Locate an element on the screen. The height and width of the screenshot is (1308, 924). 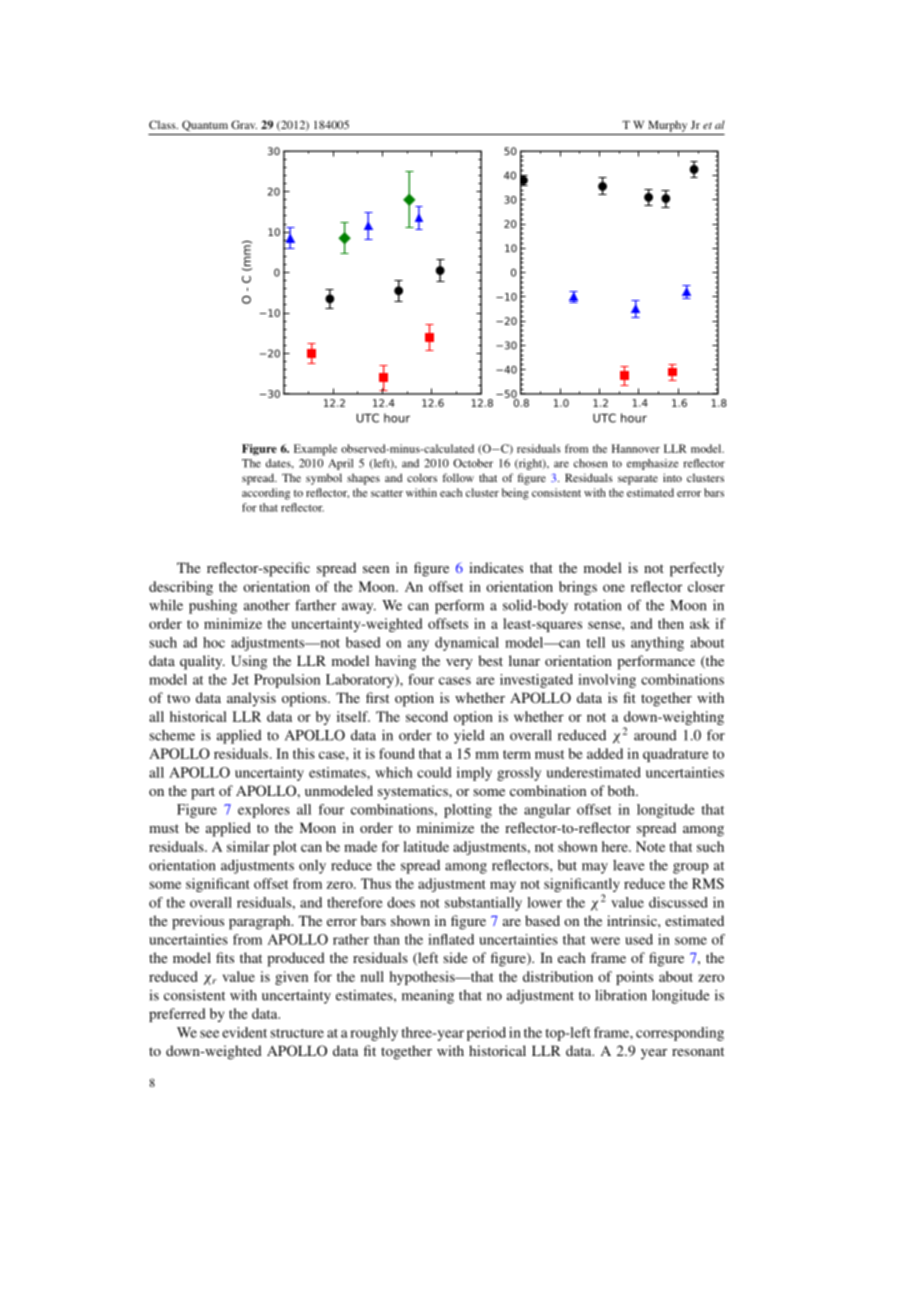
Jet is located at coordinates (240, 679).
